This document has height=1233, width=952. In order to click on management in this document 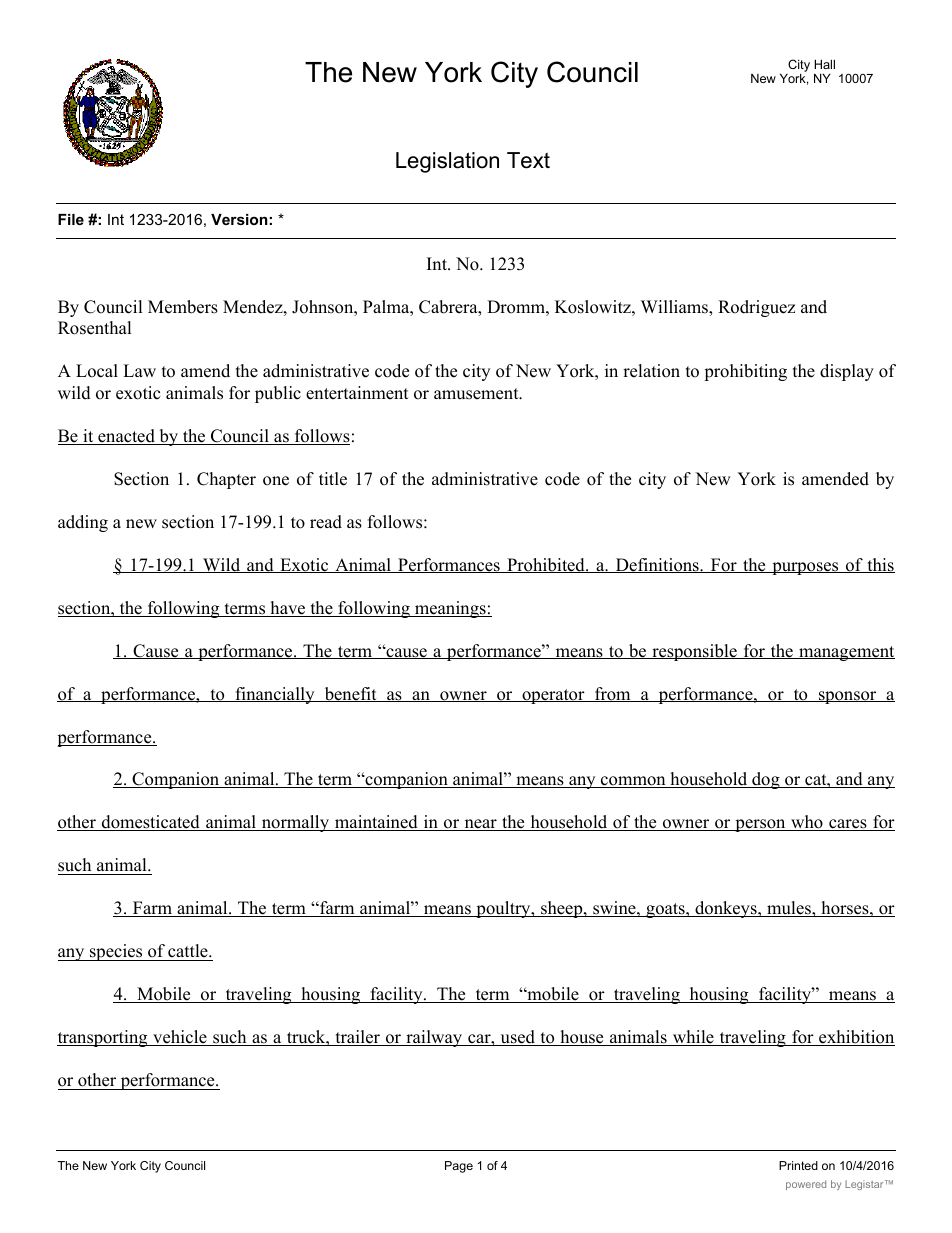, I will do `click(846, 653)`.
